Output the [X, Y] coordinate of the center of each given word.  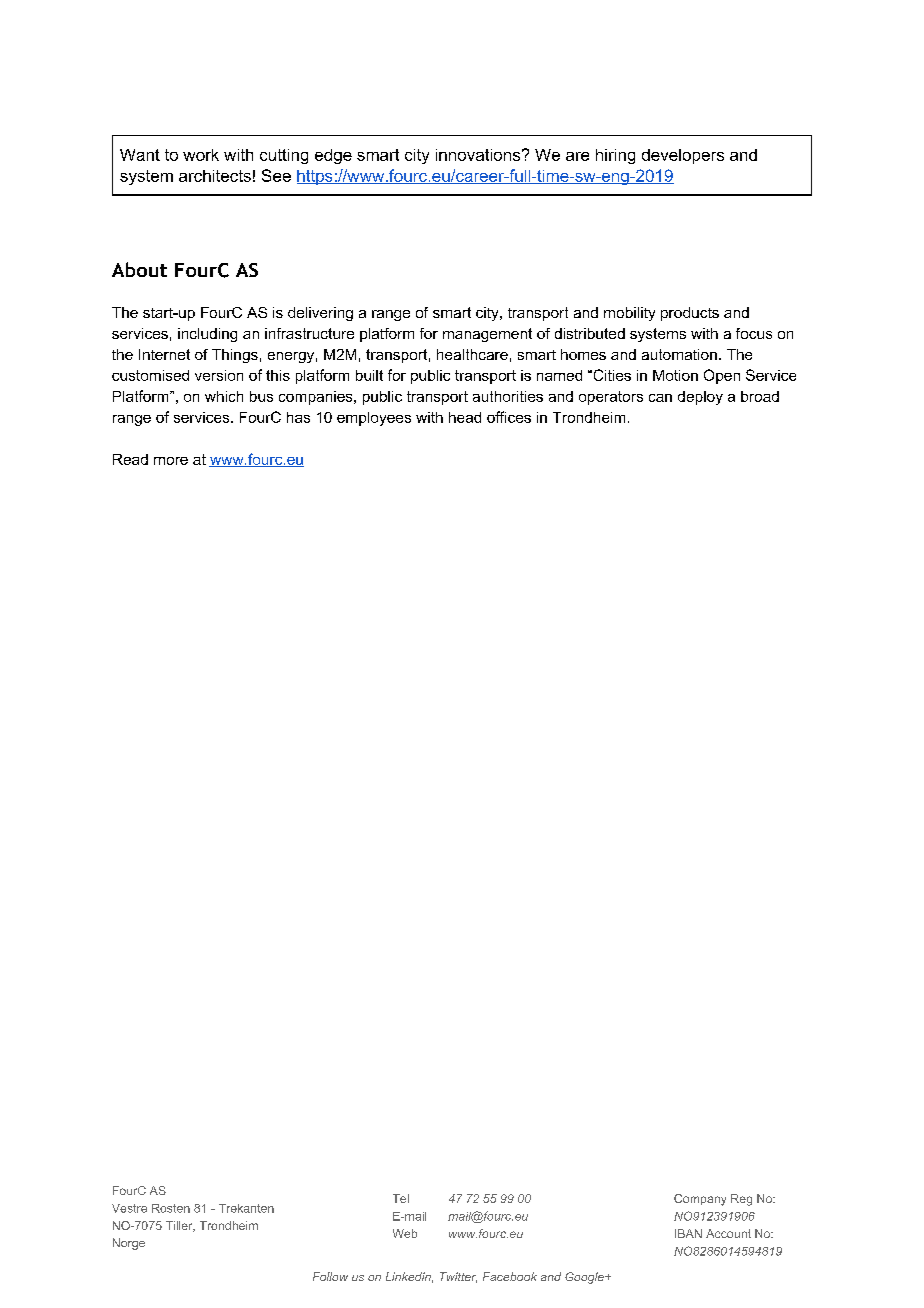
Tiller [180, 1226]
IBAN [688, 1233]
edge [333, 156]
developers [683, 156]
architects [215, 176]
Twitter [458, 1277]
